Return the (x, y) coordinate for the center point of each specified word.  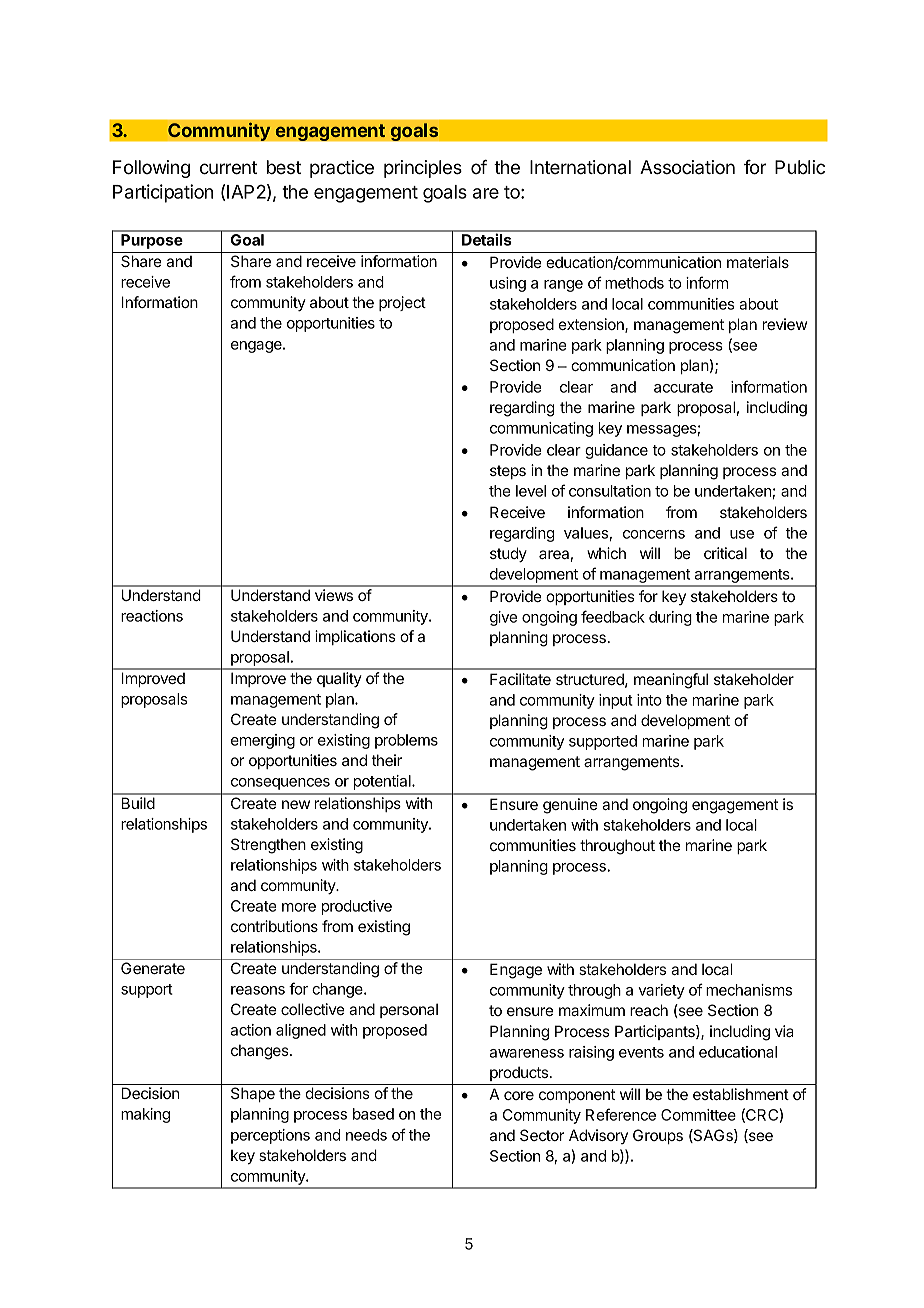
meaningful (671, 681)
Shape (253, 1094)
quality (339, 679)
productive (357, 907)
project (402, 303)
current (228, 168)
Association (687, 167)
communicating (541, 429)
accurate (683, 387)
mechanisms (749, 990)
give (503, 618)
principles (423, 169)
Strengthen (268, 846)
